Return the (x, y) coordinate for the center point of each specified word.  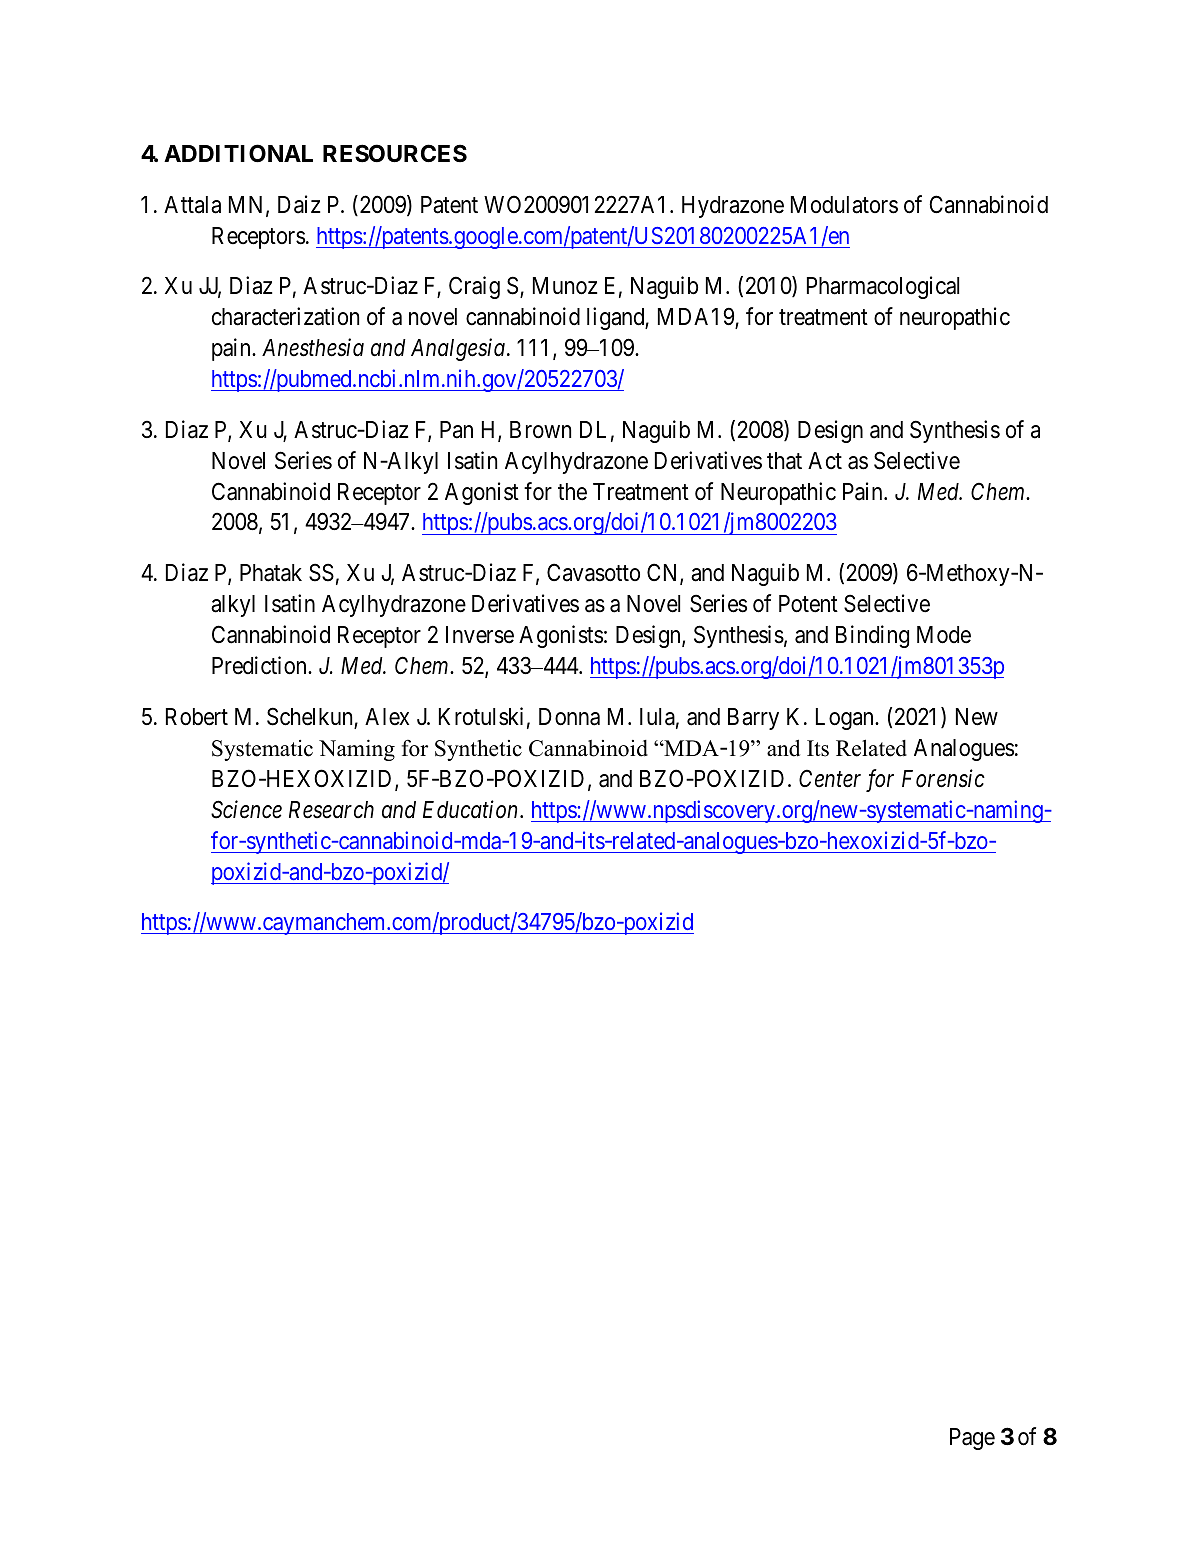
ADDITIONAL (238, 153)
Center (830, 778)
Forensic (943, 778)
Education (472, 809)
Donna (569, 717)
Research (331, 810)
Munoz (565, 286)
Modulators (844, 205)
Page (972, 1439)
